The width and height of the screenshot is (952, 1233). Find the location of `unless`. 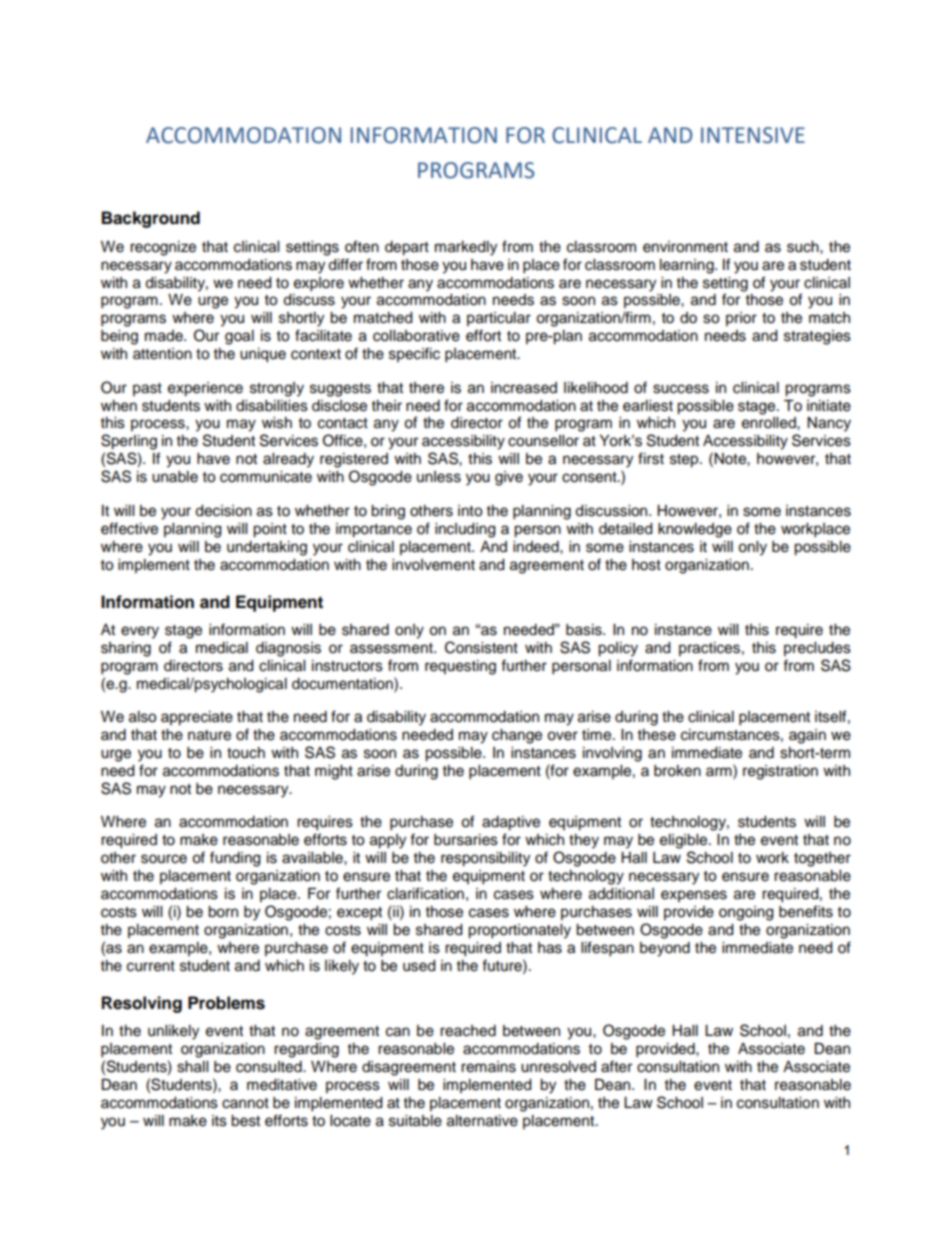

unless is located at coordinates (439, 477).
